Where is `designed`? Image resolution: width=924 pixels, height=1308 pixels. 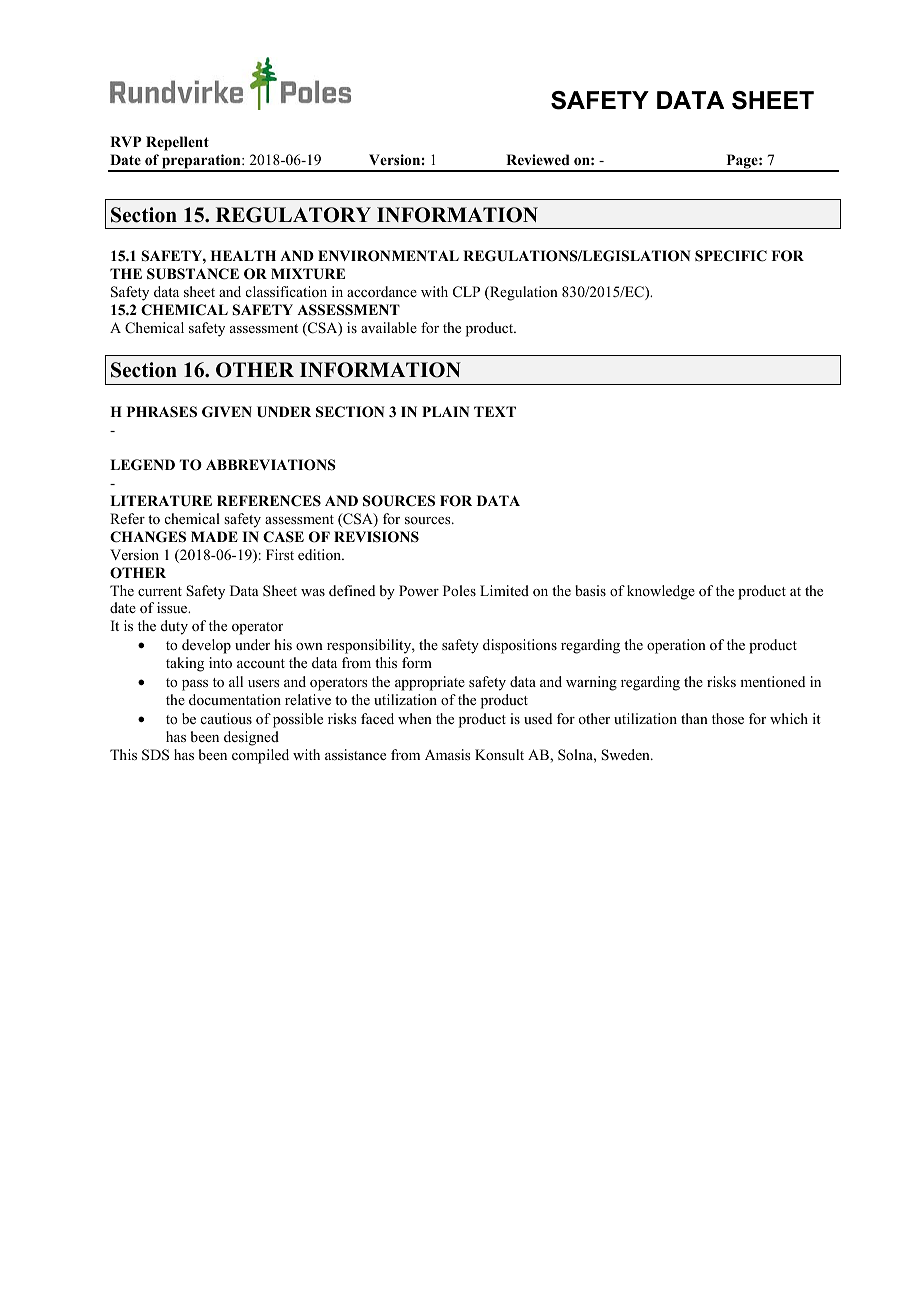
designed is located at coordinates (251, 738).
